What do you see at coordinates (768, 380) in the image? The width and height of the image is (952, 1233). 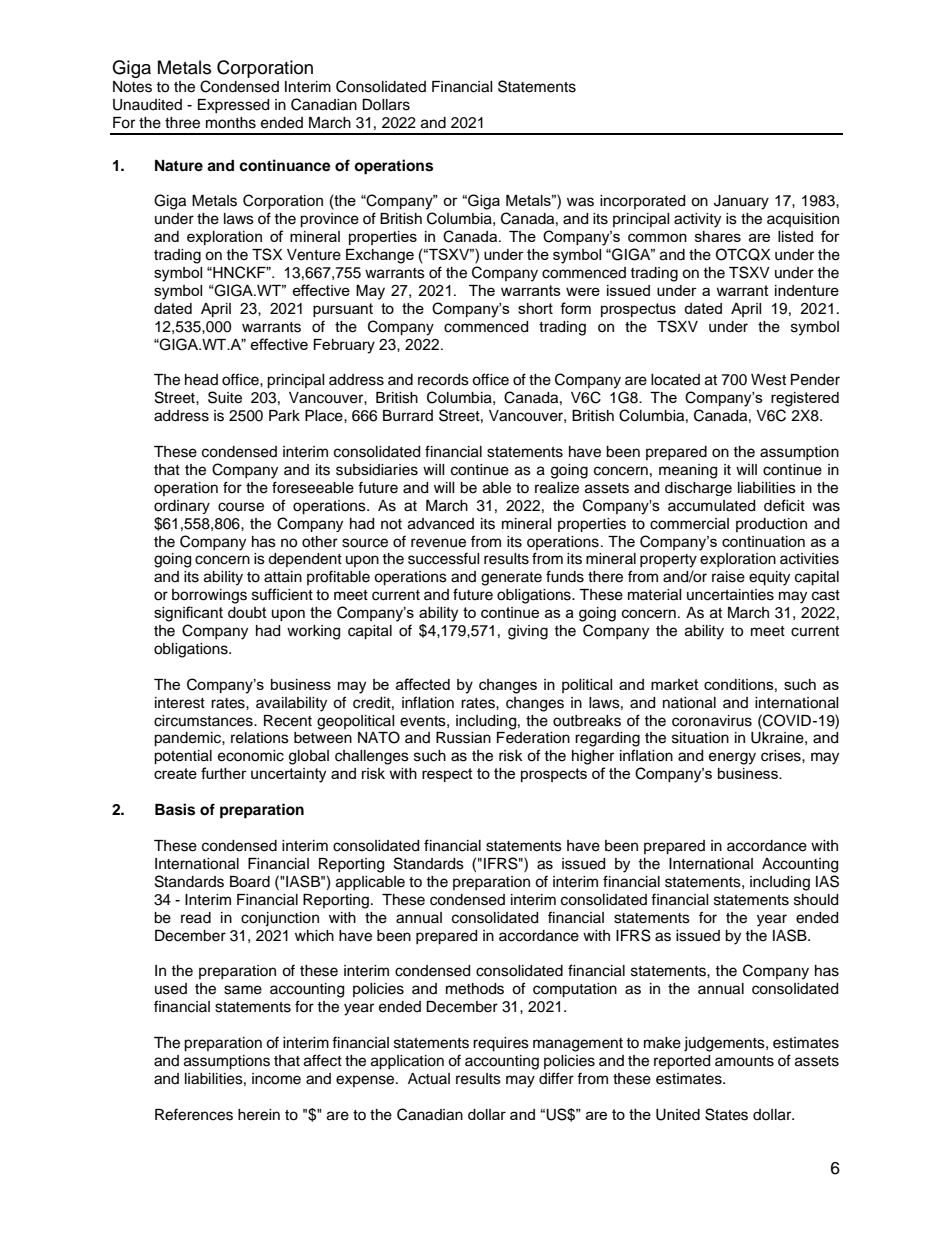 I see `West` at bounding box center [768, 380].
